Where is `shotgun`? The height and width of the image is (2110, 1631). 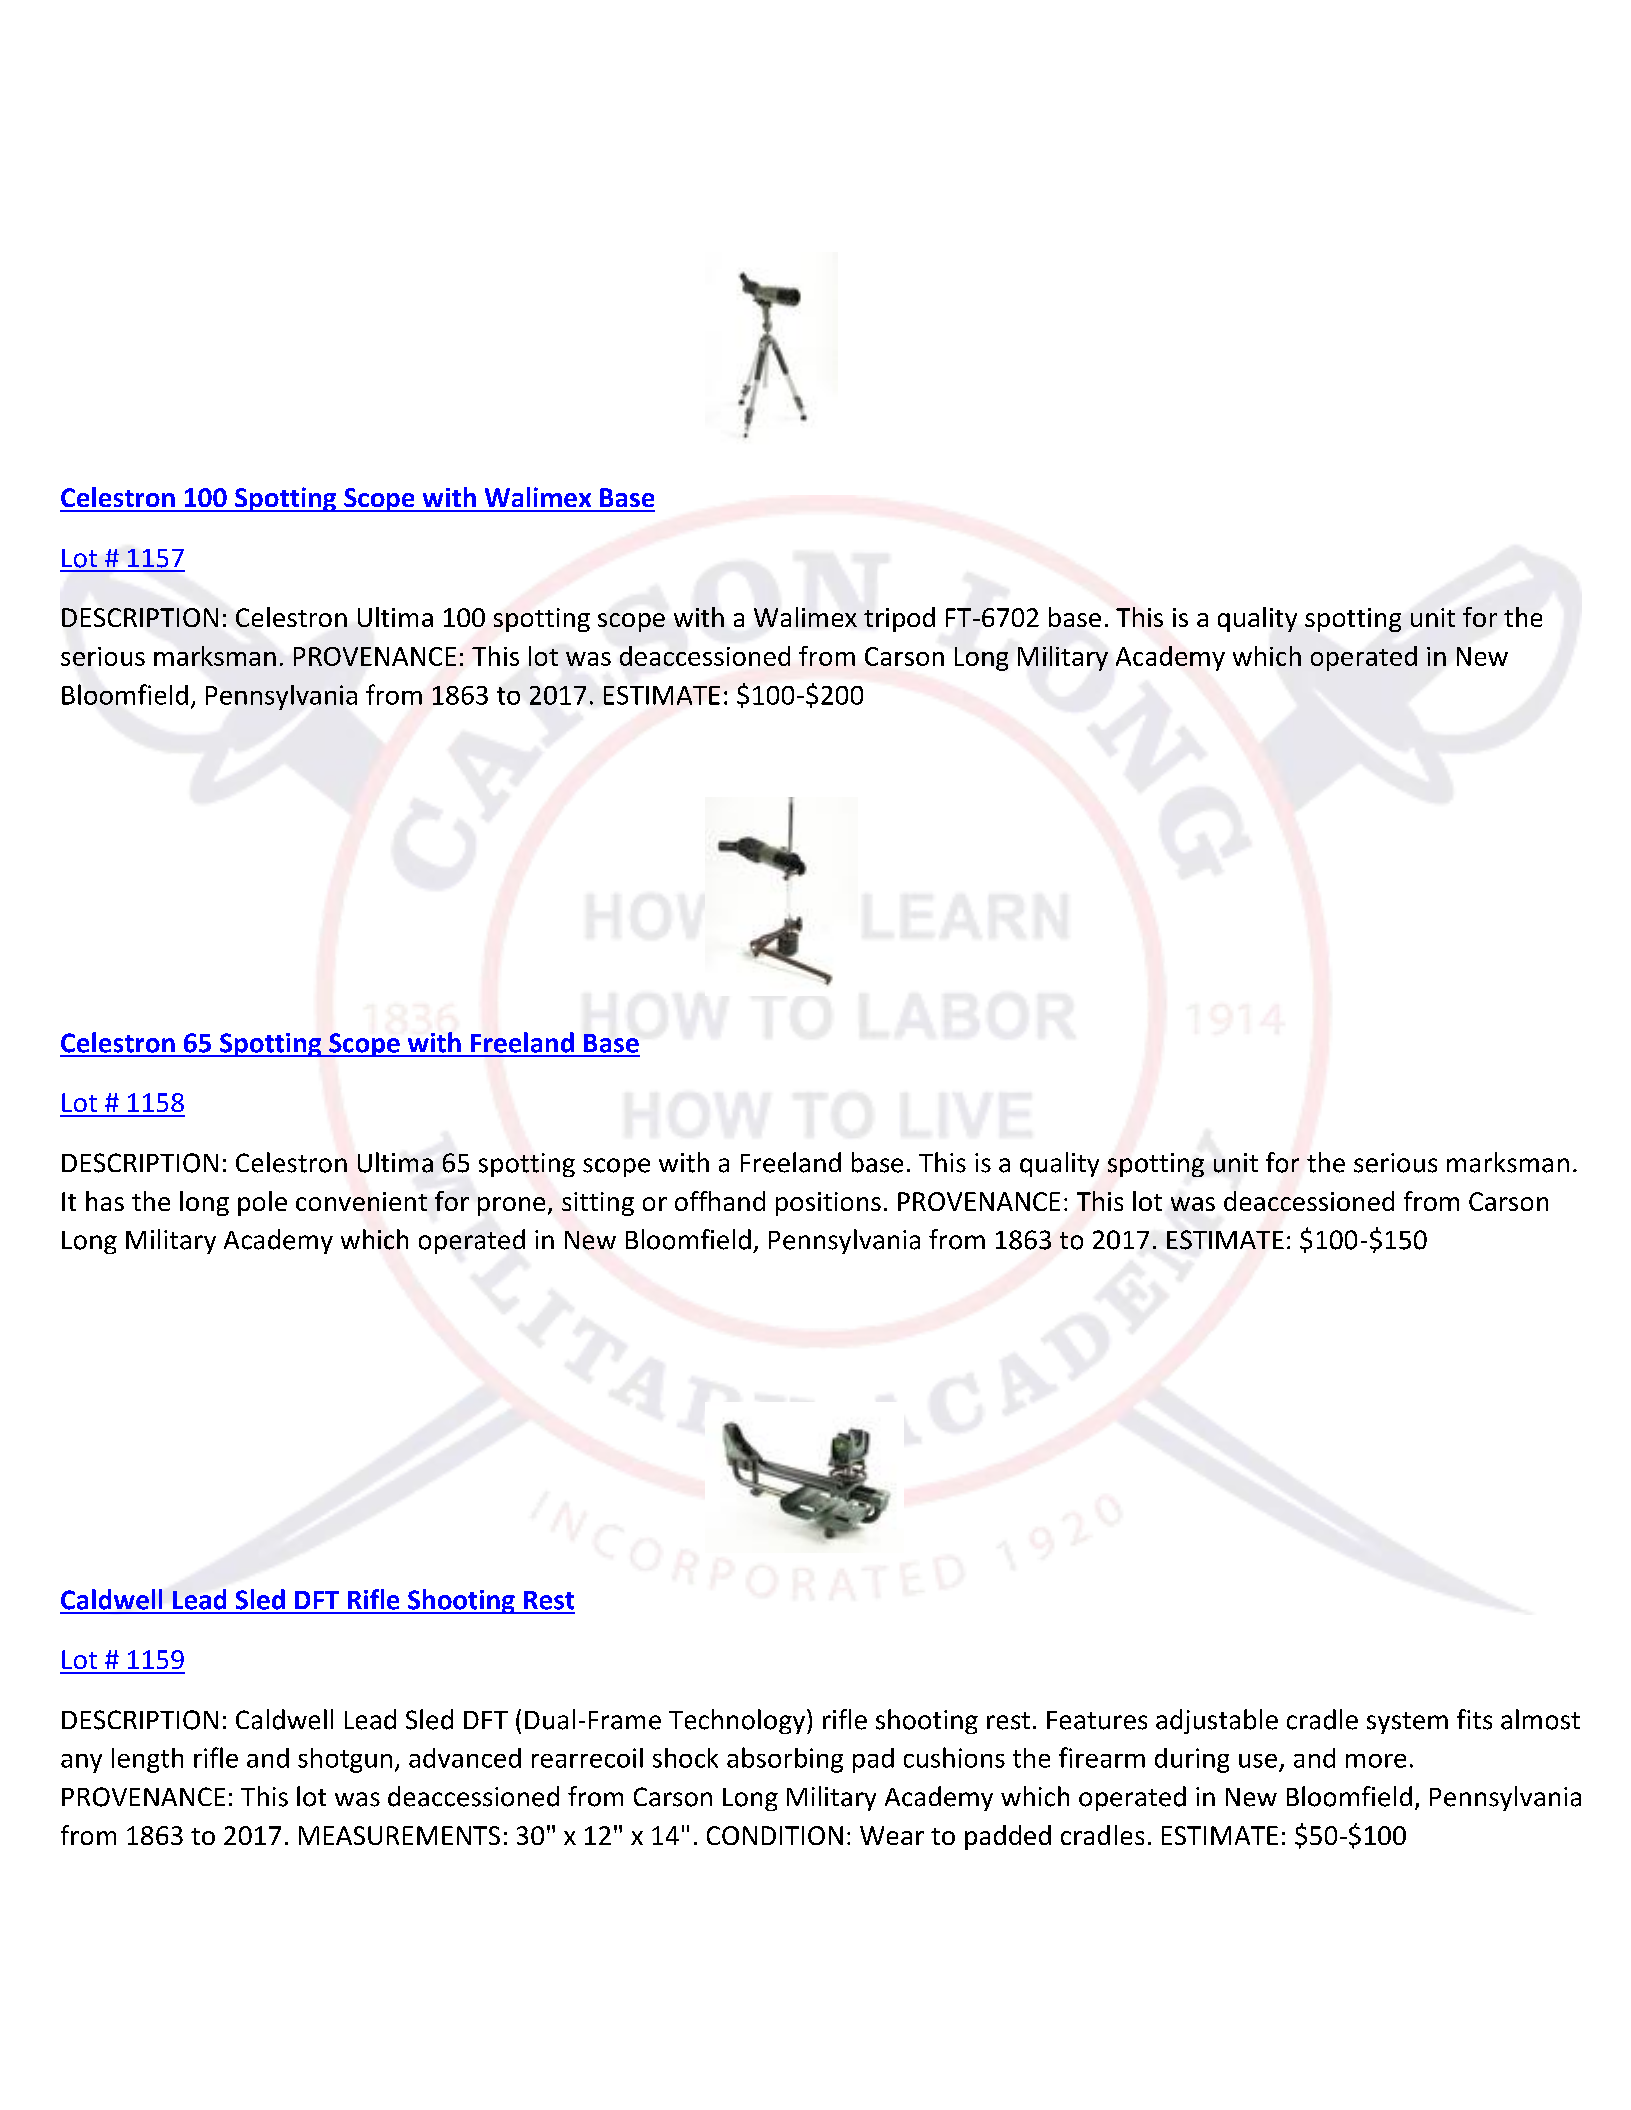 shotgun is located at coordinates (345, 1760).
